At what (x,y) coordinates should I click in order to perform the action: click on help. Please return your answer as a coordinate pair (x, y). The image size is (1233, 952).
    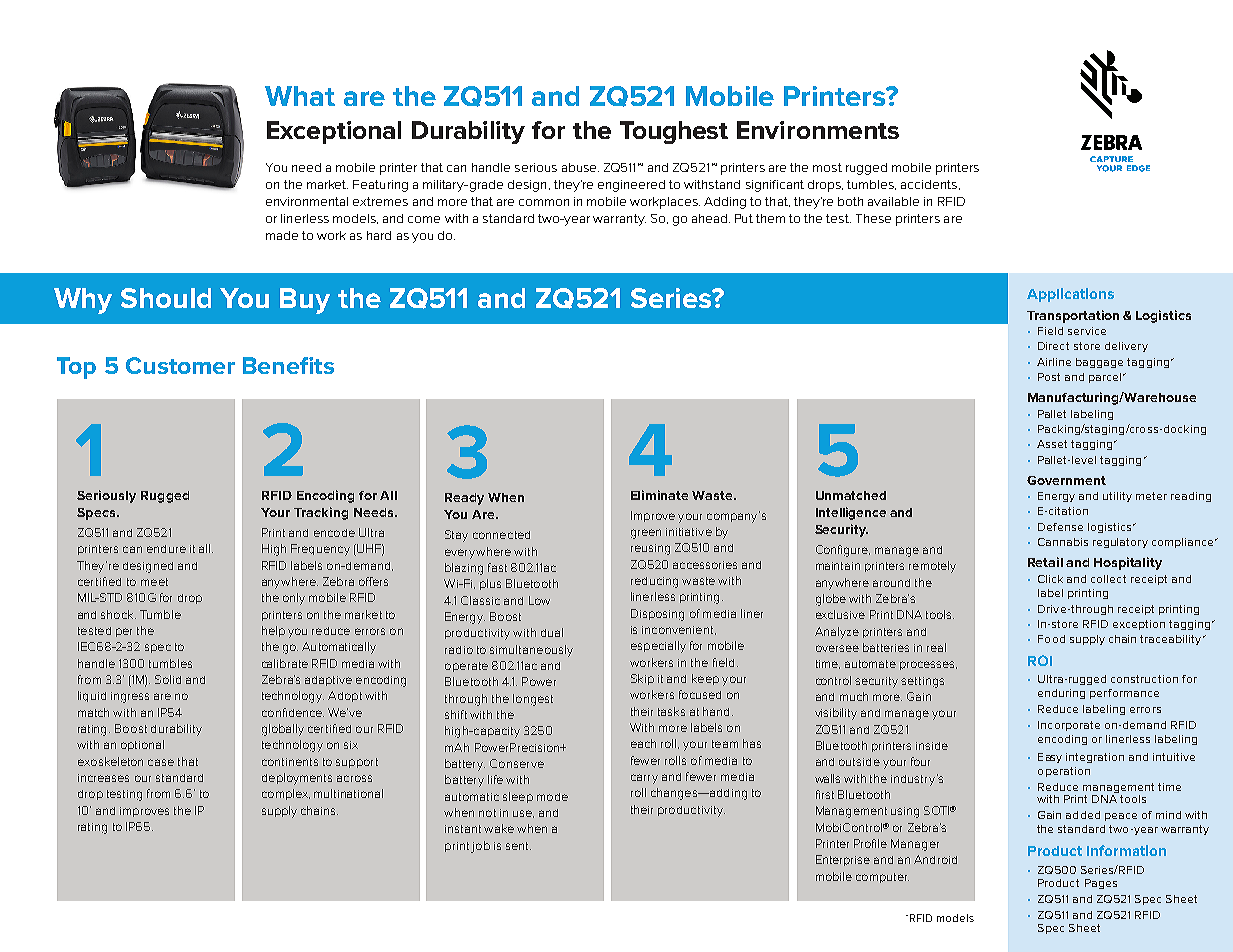
    Looking at the image, I should click on (273, 631).
